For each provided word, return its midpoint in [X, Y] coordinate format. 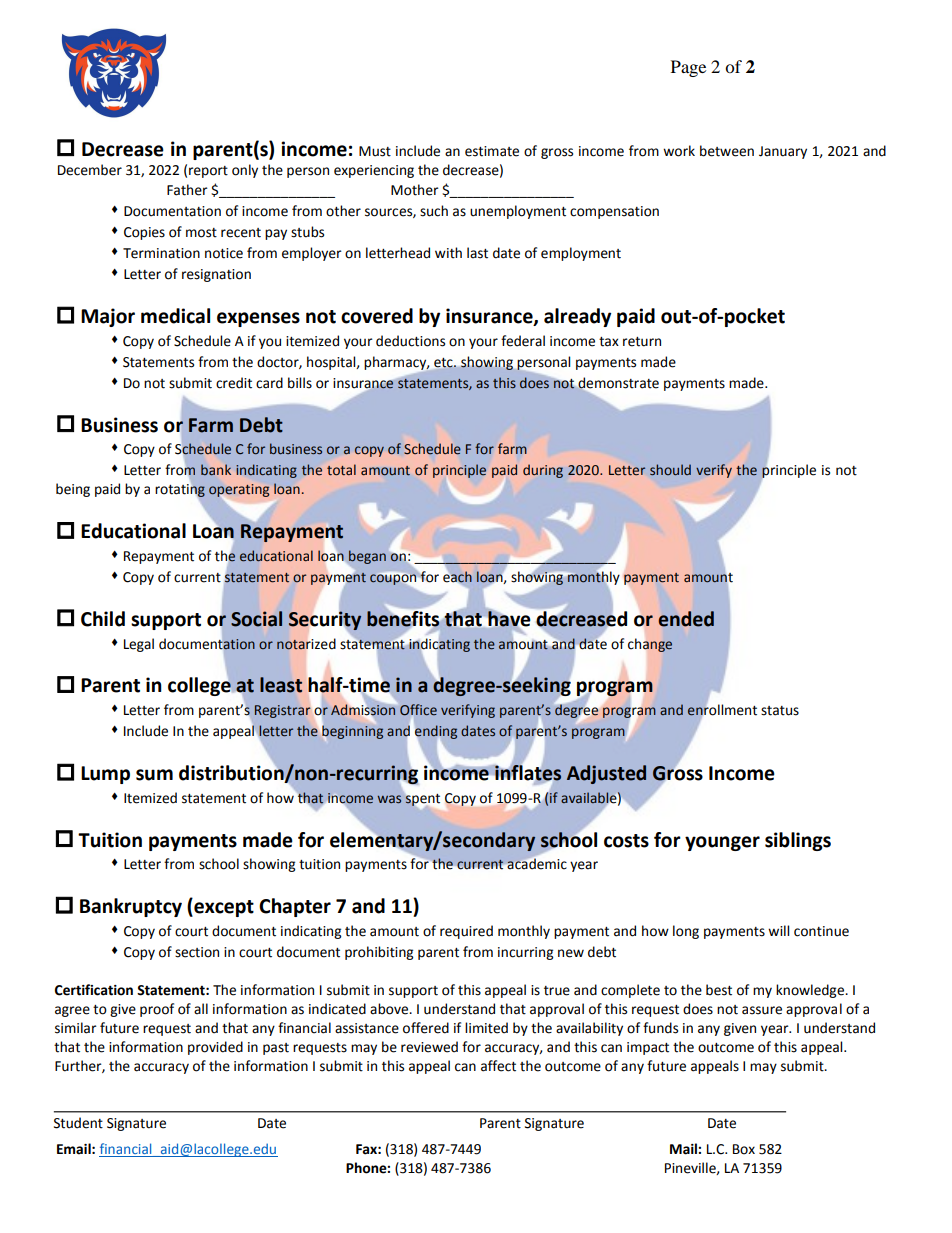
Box [744, 1149]
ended [686, 619]
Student [78, 1123]
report [208, 172]
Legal [139, 645]
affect [498, 1066]
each [457, 577]
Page [688, 68]
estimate [492, 151]
